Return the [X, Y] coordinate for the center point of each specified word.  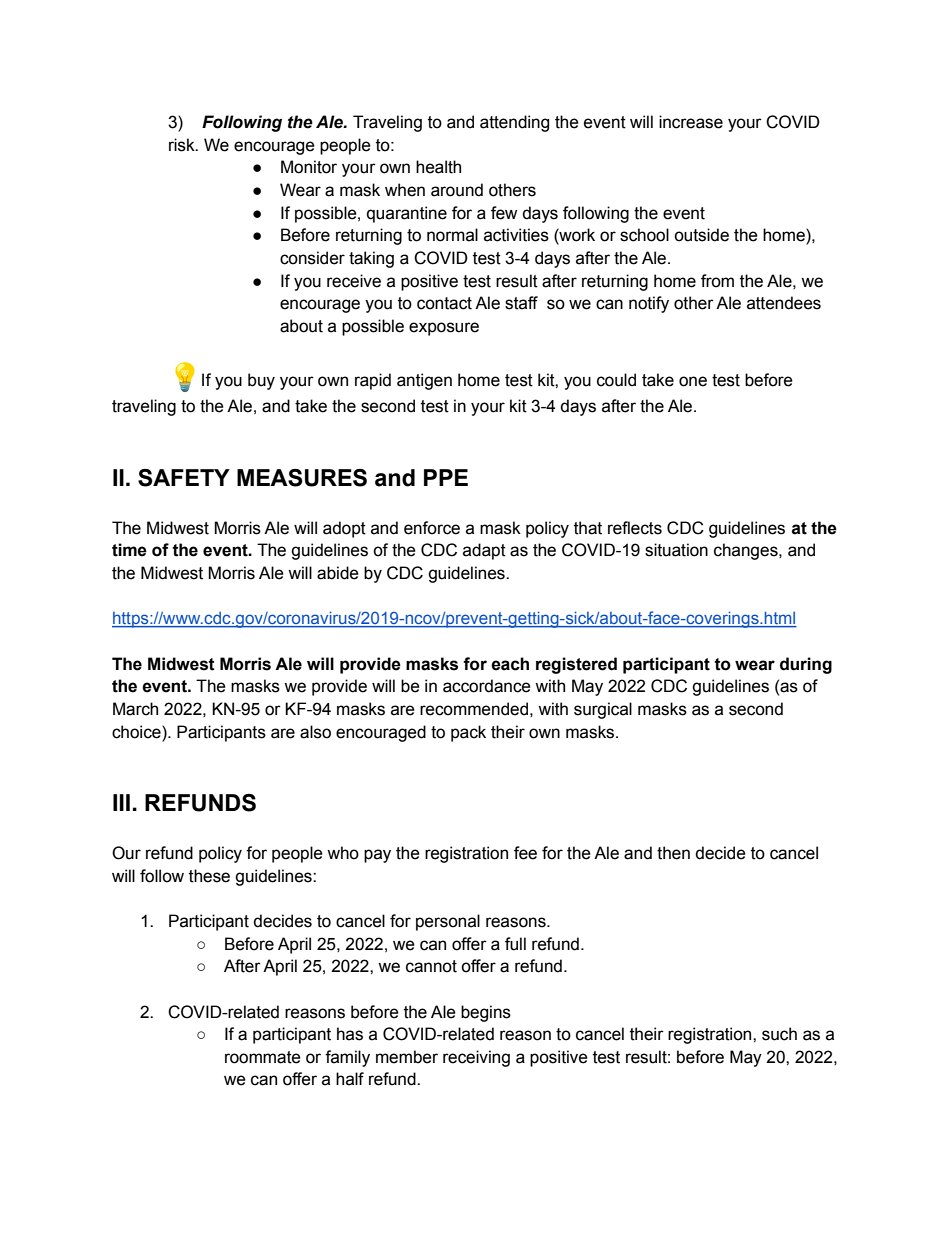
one [693, 381]
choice [137, 732]
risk [183, 145]
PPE [446, 477]
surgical [603, 710]
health [438, 167]
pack [468, 733]
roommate [263, 1057]
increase [691, 122]
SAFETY [184, 478]
